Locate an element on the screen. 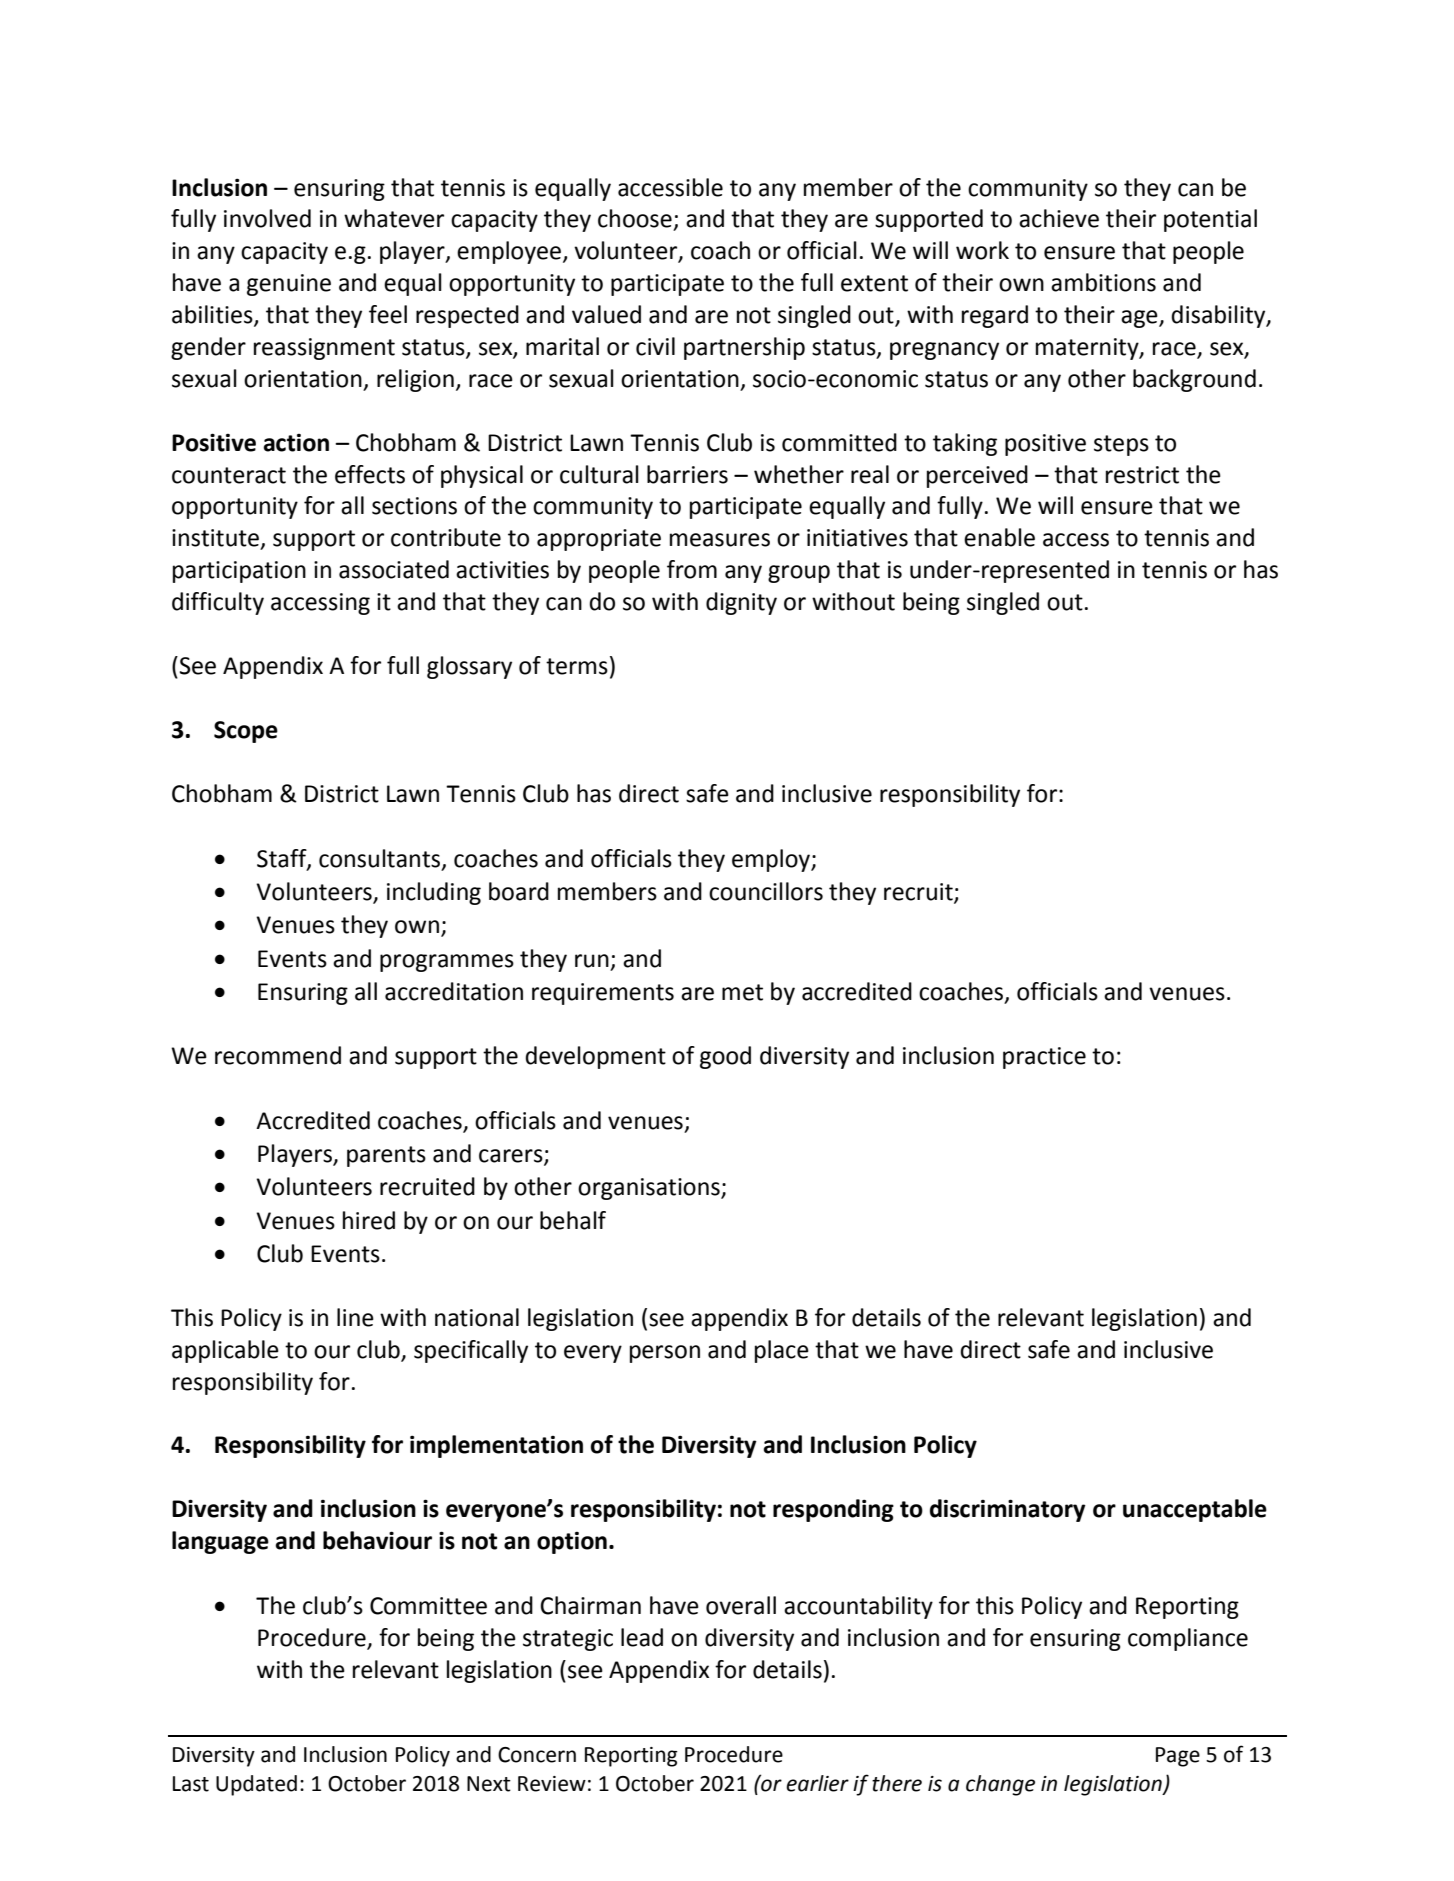  Updated is located at coordinates (256, 1785).
